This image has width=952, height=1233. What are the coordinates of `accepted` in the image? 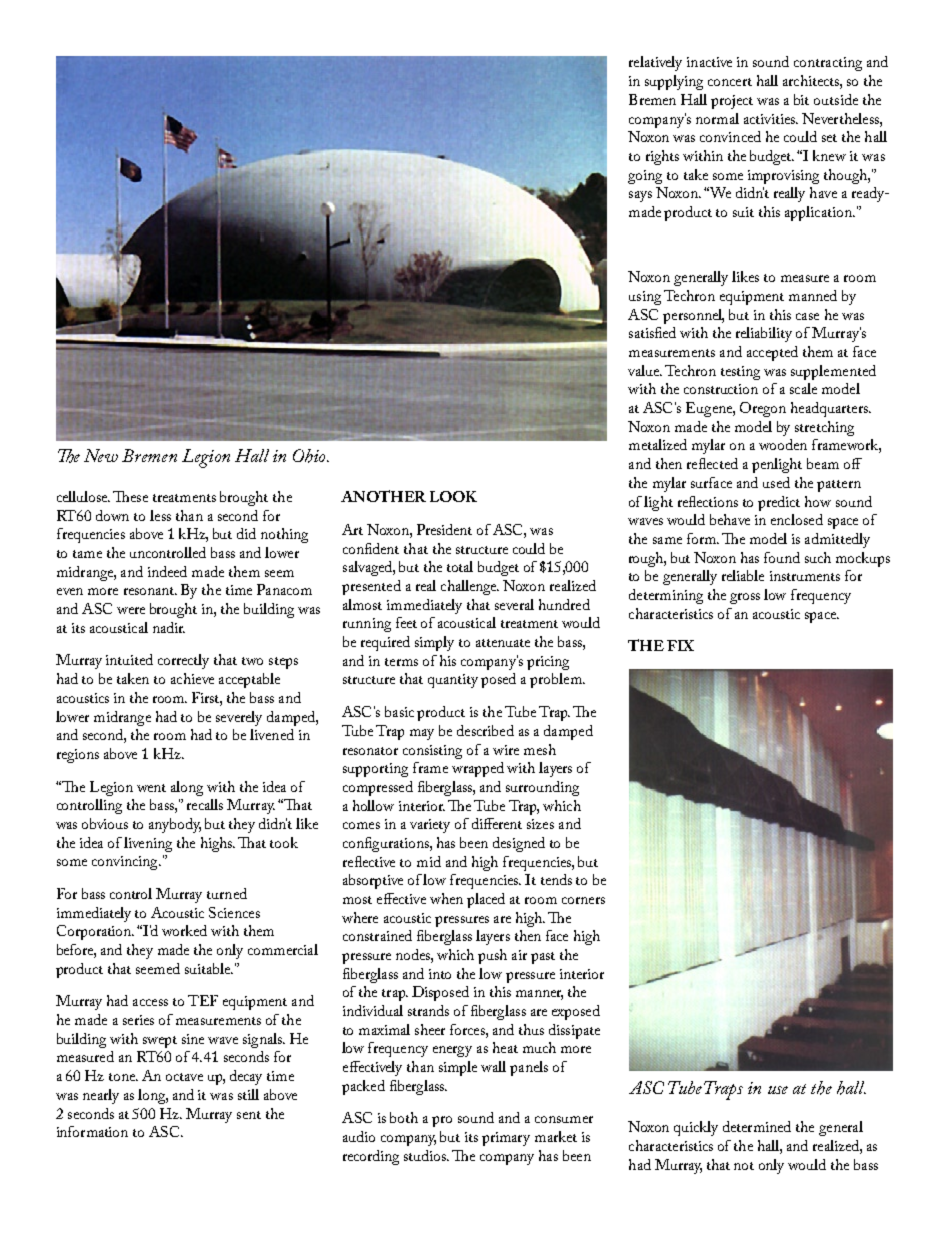 It's located at (772, 353).
